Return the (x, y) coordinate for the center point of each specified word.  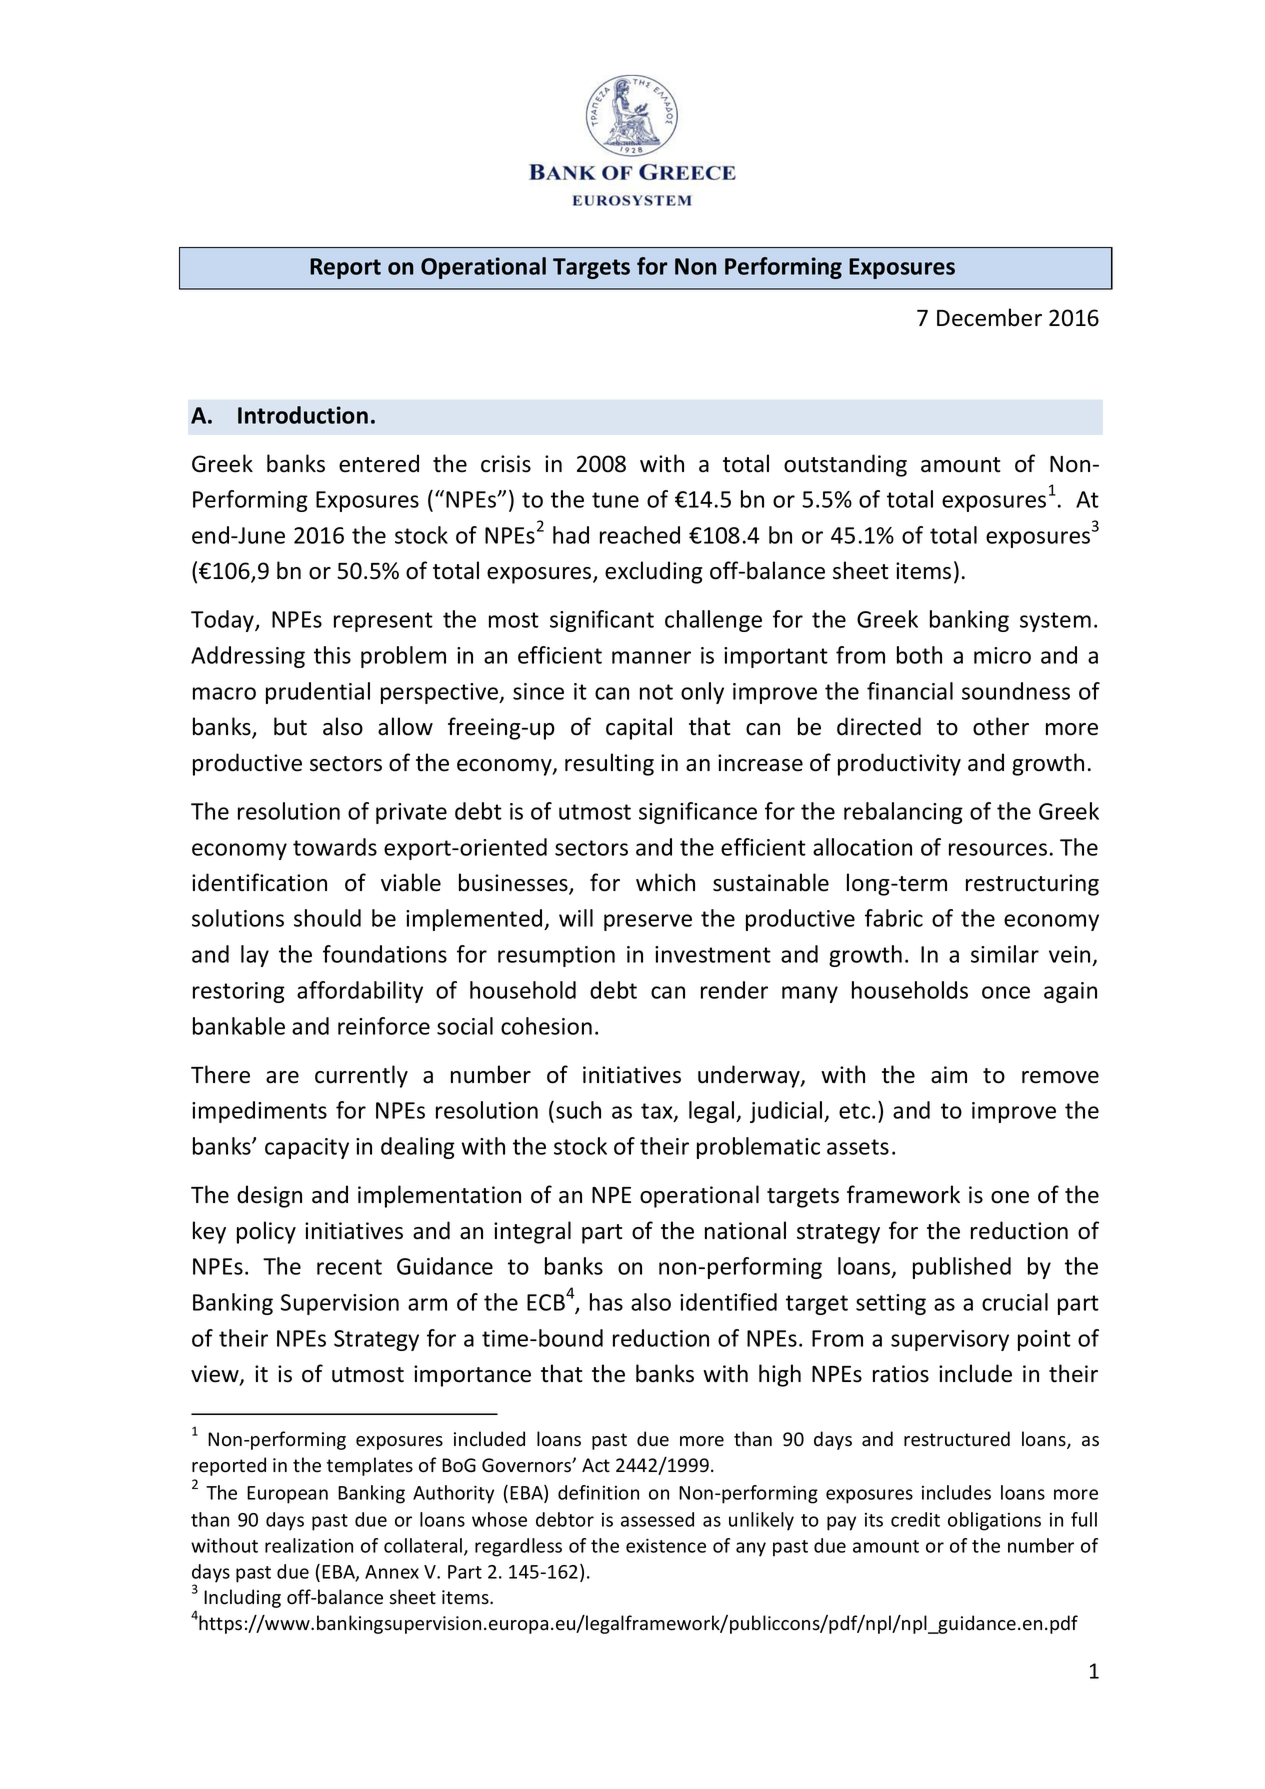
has (606, 1302)
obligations (994, 1521)
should (327, 918)
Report (345, 268)
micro (1002, 655)
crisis (506, 464)
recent (349, 1267)
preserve (648, 922)
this (332, 655)
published (962, 1268)
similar (1005, 954)
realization (309, 1545)
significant (602, 621)
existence (666, 1545)
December (989, 317)
